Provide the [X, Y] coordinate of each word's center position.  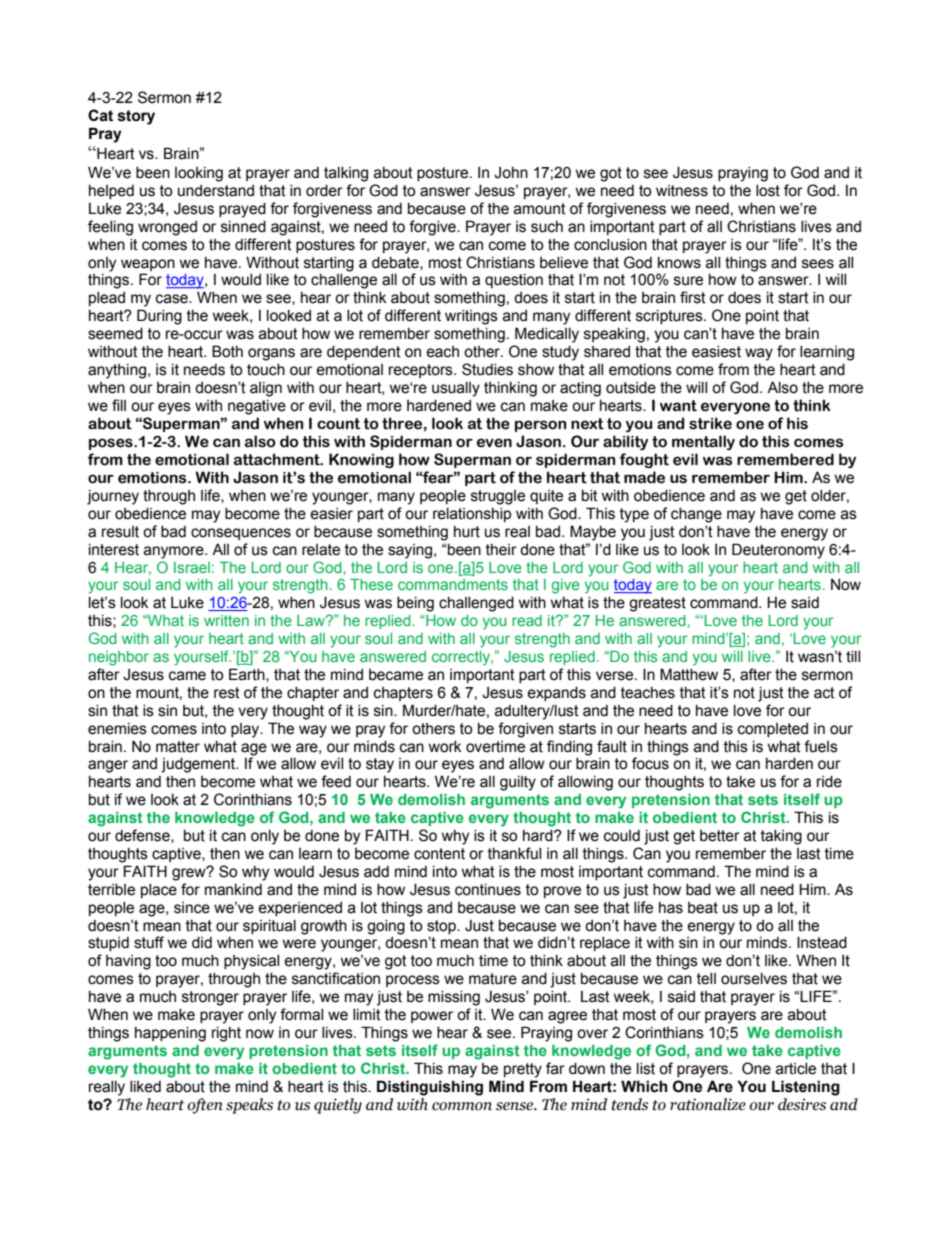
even [494, 443]
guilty [518, 783]
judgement [199, 765]
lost [768, 191]
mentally [703, 442]
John [511, 173]
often [205, 1106]
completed [773, 730]
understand [216, 191]
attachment [278, 459]
